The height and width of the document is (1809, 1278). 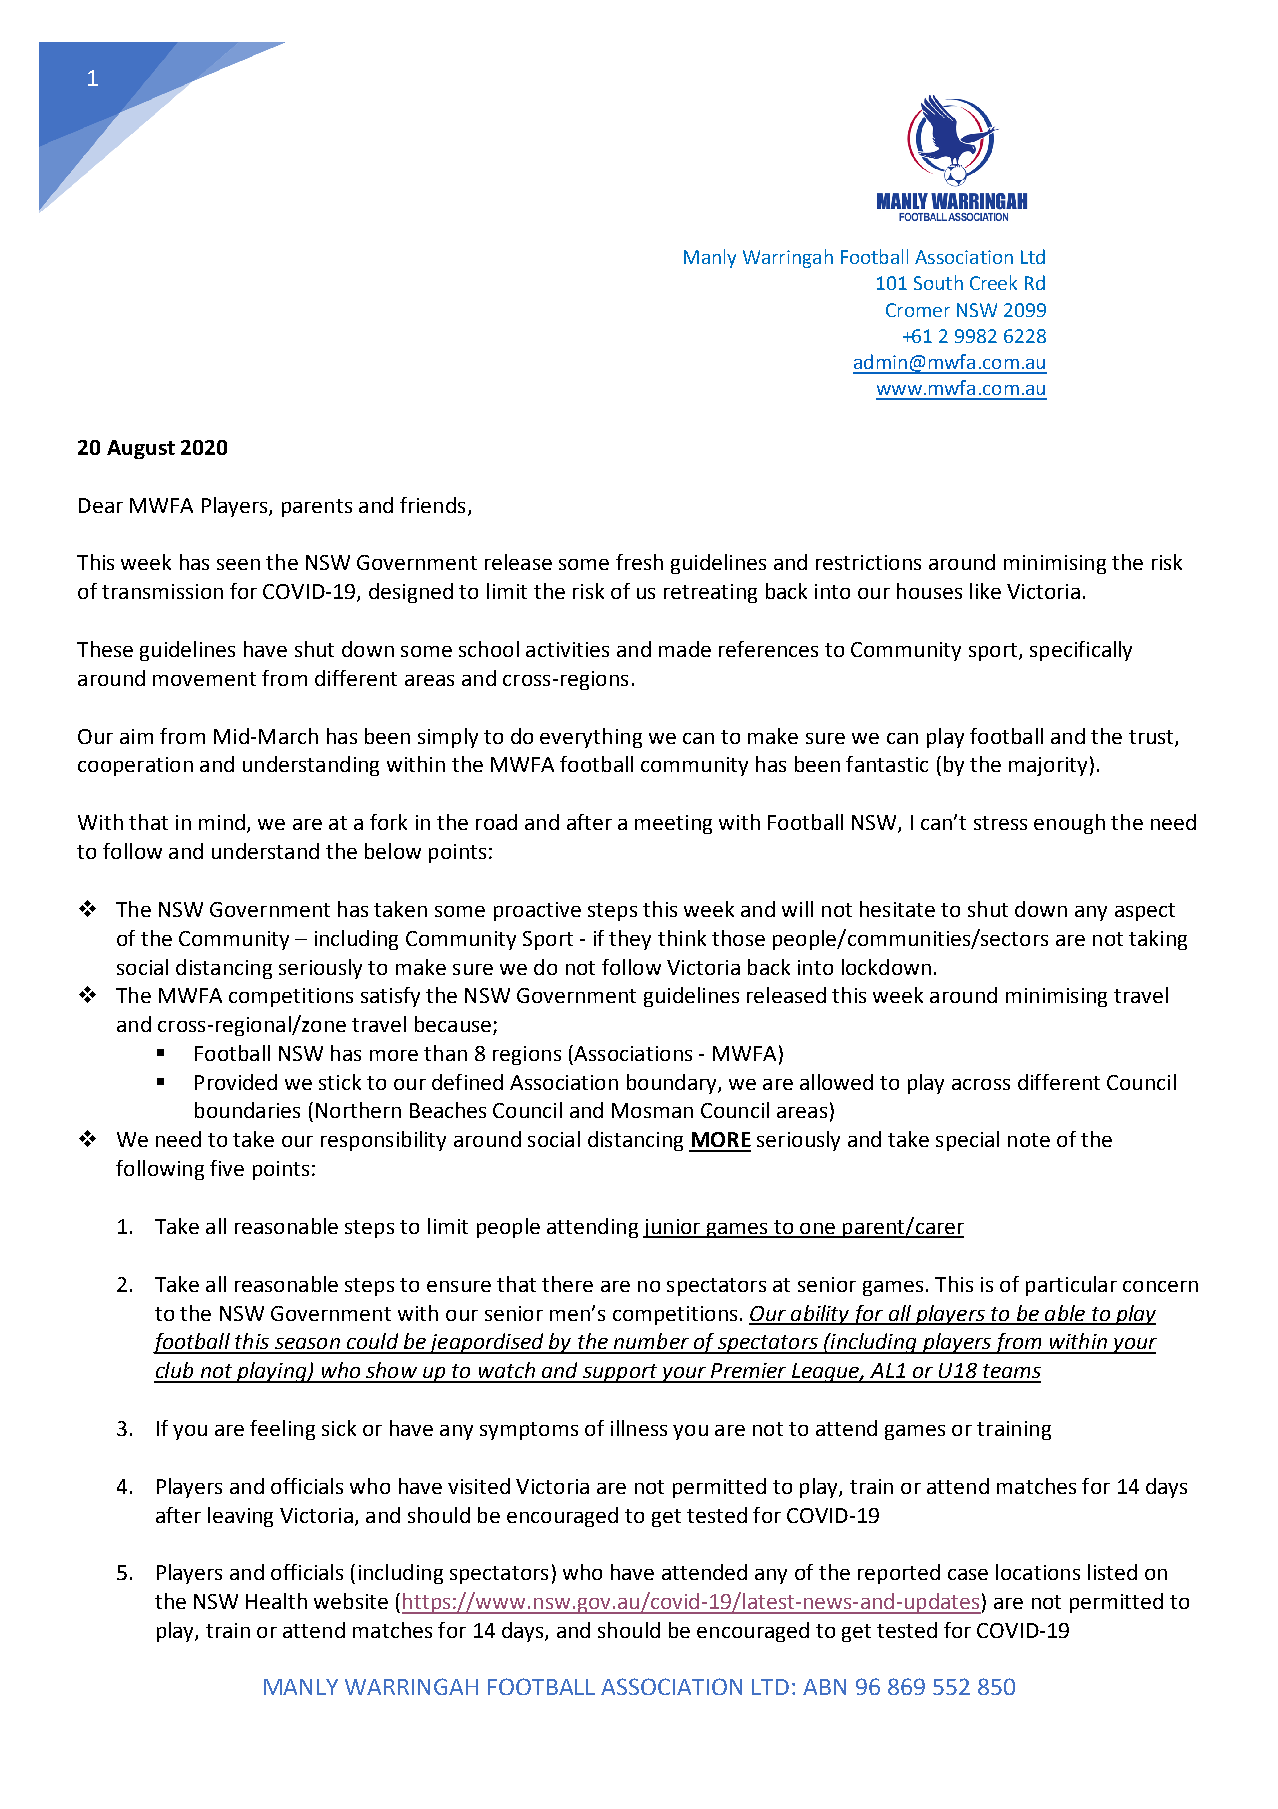 I want to click on August, so click(x=141, y=449).
